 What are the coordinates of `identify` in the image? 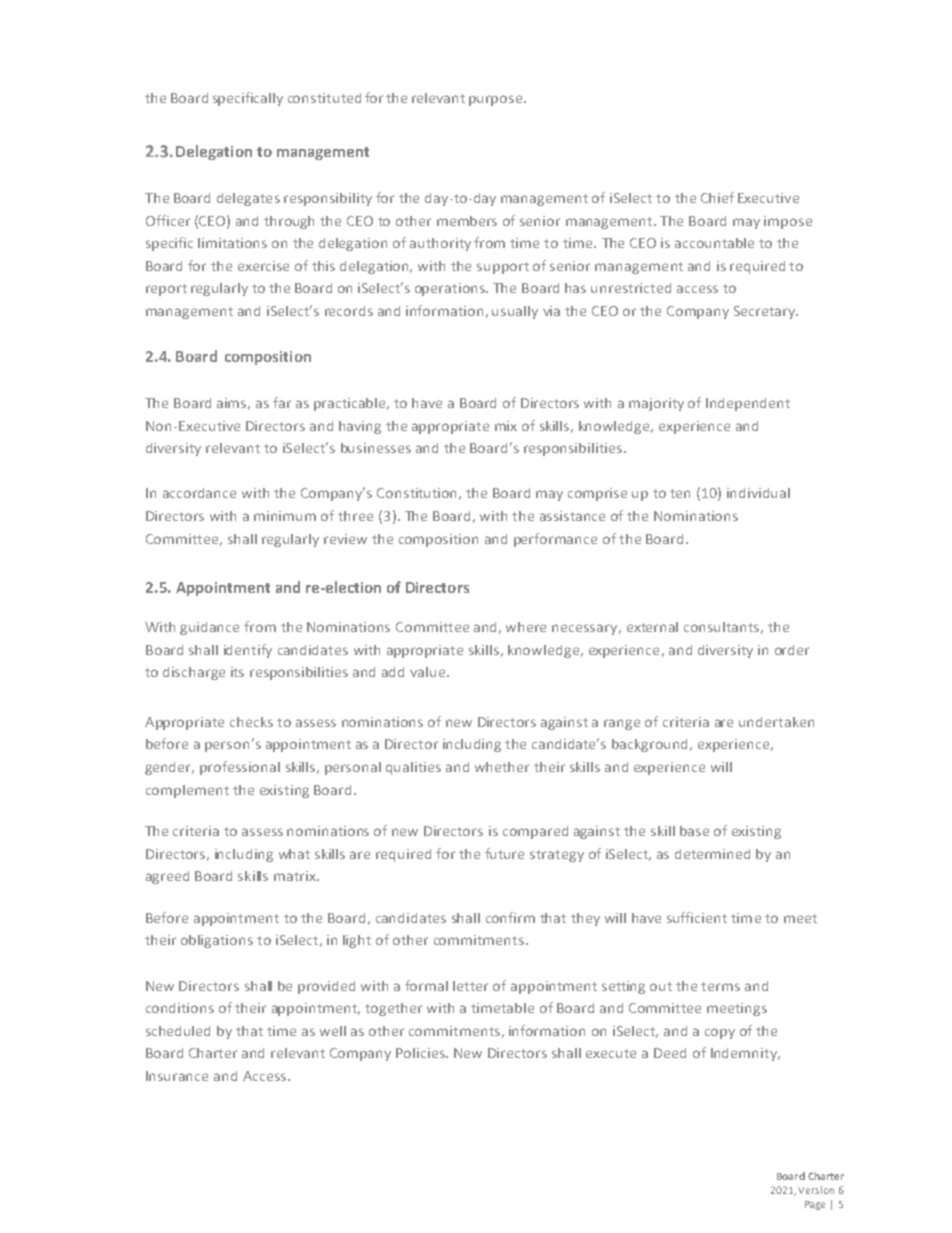 It's located at (248, 651).
